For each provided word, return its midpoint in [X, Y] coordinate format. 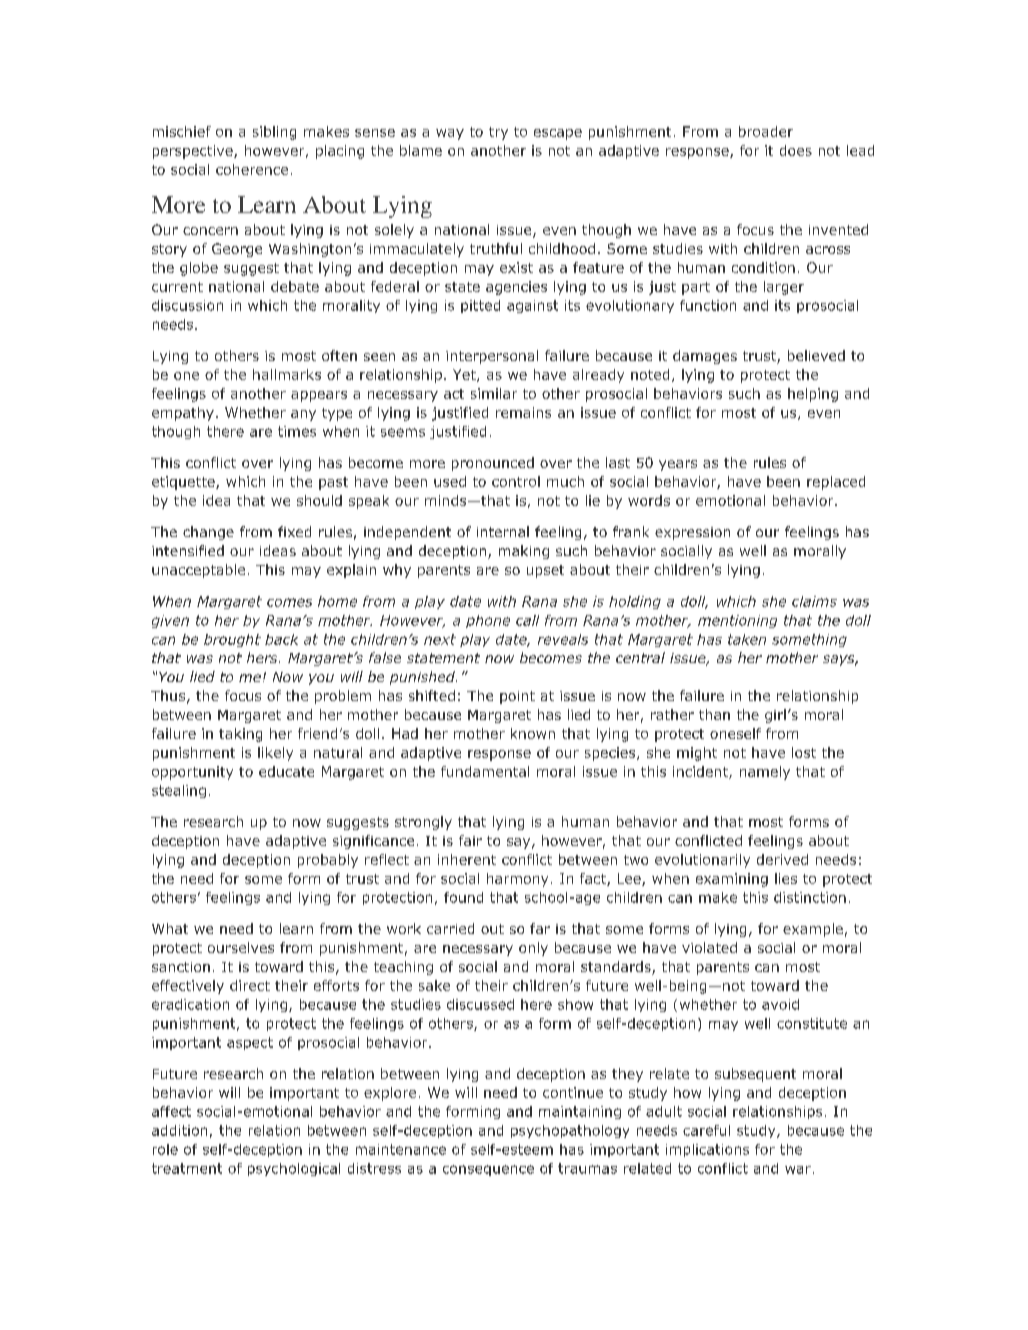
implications [707, 1150]
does [796, 150]
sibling [274, 133]
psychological [294, 1169]
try [498, 133]
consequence [488, 1170]
